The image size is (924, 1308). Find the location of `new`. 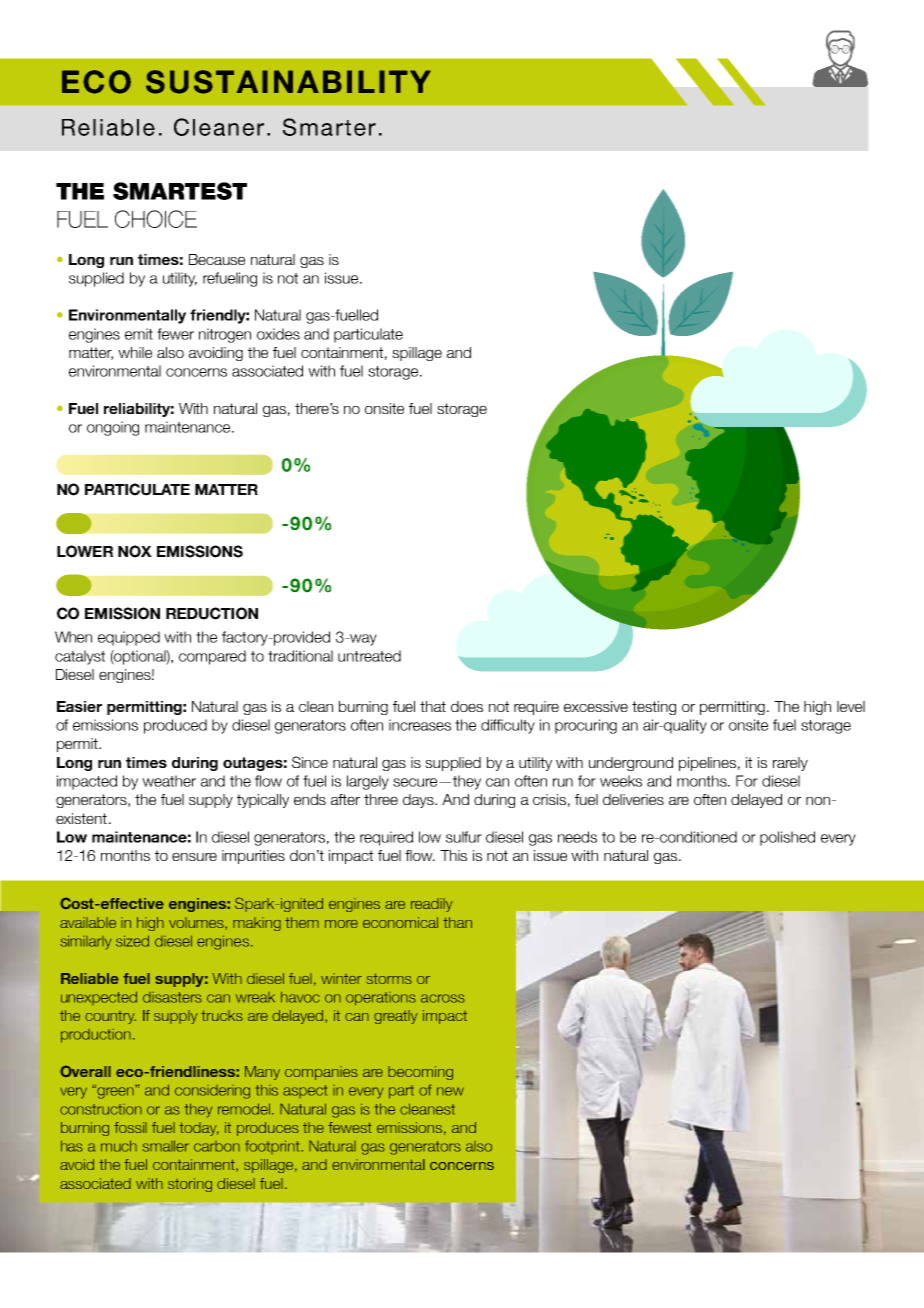

new is located at coordinates (450, 1091).
